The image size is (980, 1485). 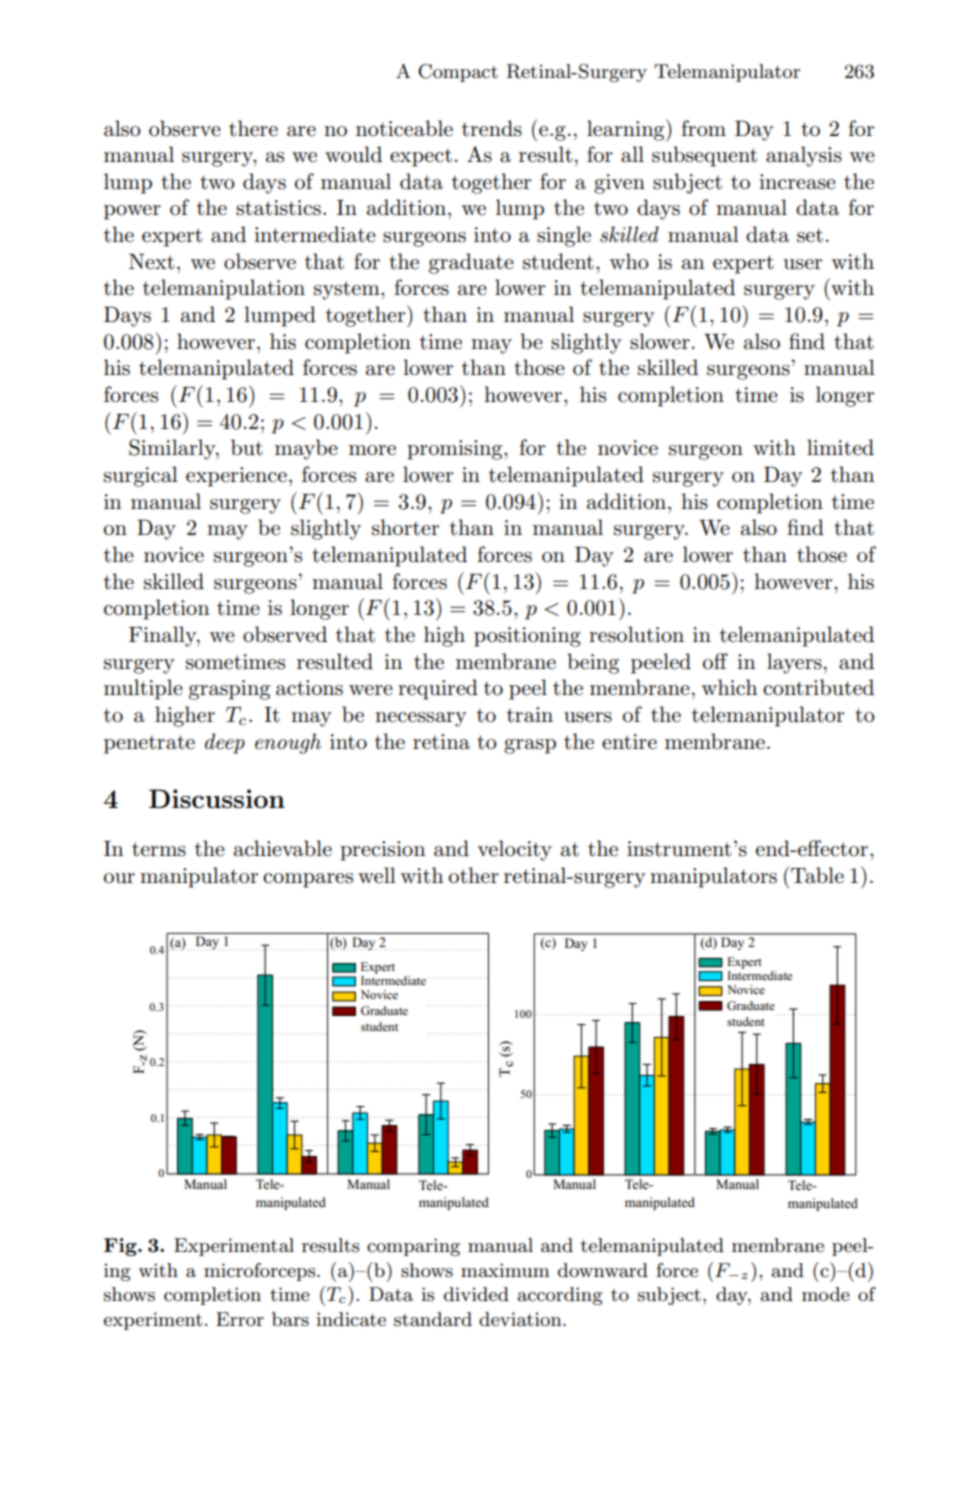 What do you see at coordinates (703, 128) in the document?
I see `from` at bounding box center [703, 128].
